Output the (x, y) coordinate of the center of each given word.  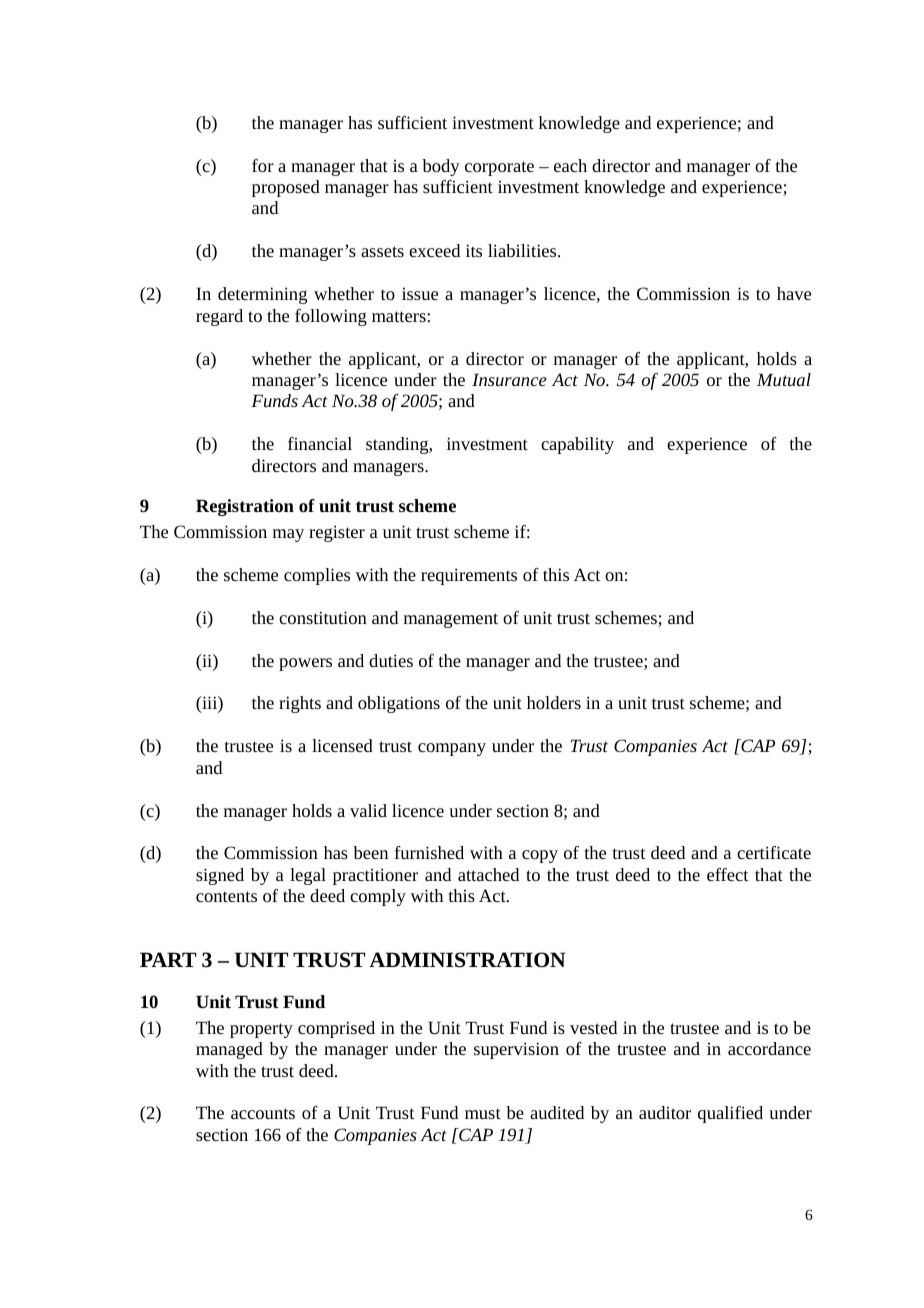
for (263, 165)
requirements (469, 576)
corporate (499, 168)
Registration (245, 507)
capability (577, 445)
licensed (342, 745)
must (483, 1113)
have (794, 293)
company (452, 749)
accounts (263, 1113)
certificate (774, 852)
